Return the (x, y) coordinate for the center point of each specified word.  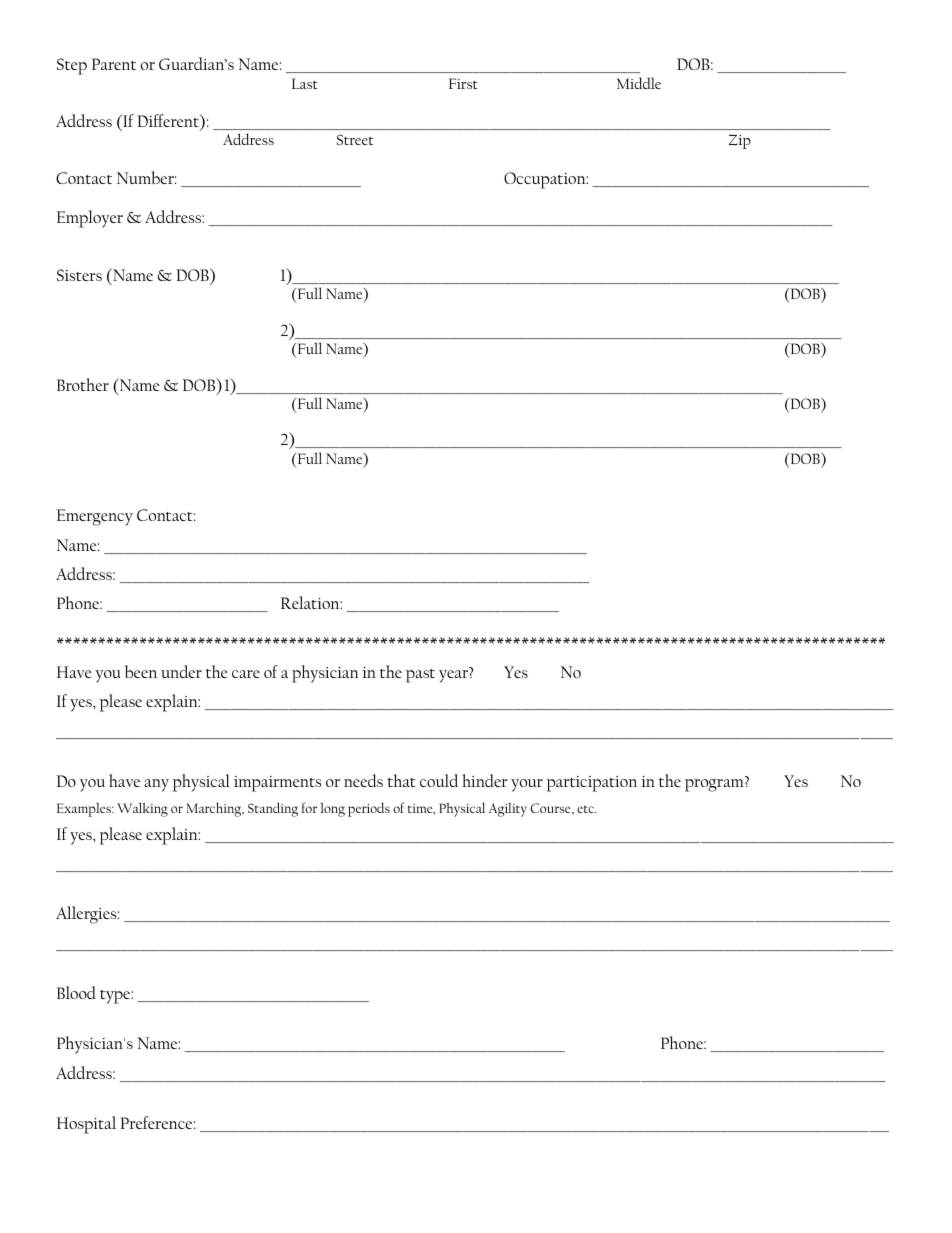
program (715, 785)
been (141, 671)
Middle (639, 83)
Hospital (86, 1125)
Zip (740, 141)
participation (592, 784)
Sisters (79, 275)
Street (355, 139)
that (402, 780)
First (463, 83)
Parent (114, 64)
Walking (142, 809)
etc (587, 809)
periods (369, 810)
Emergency (95, 517)
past (420, 676)
